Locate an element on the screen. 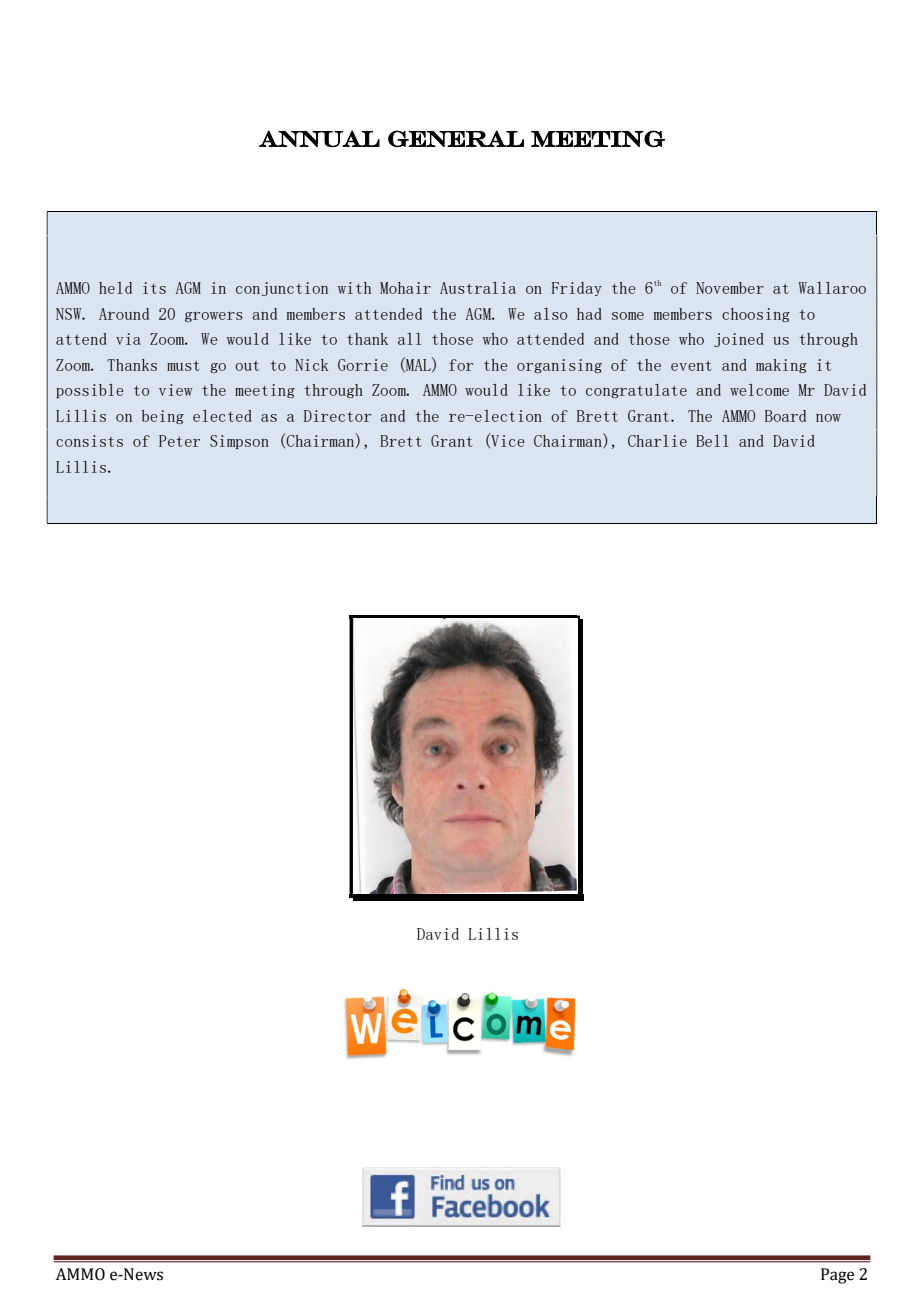 The image size is (924, 1308). Board is located at coordinates (785, 416).
